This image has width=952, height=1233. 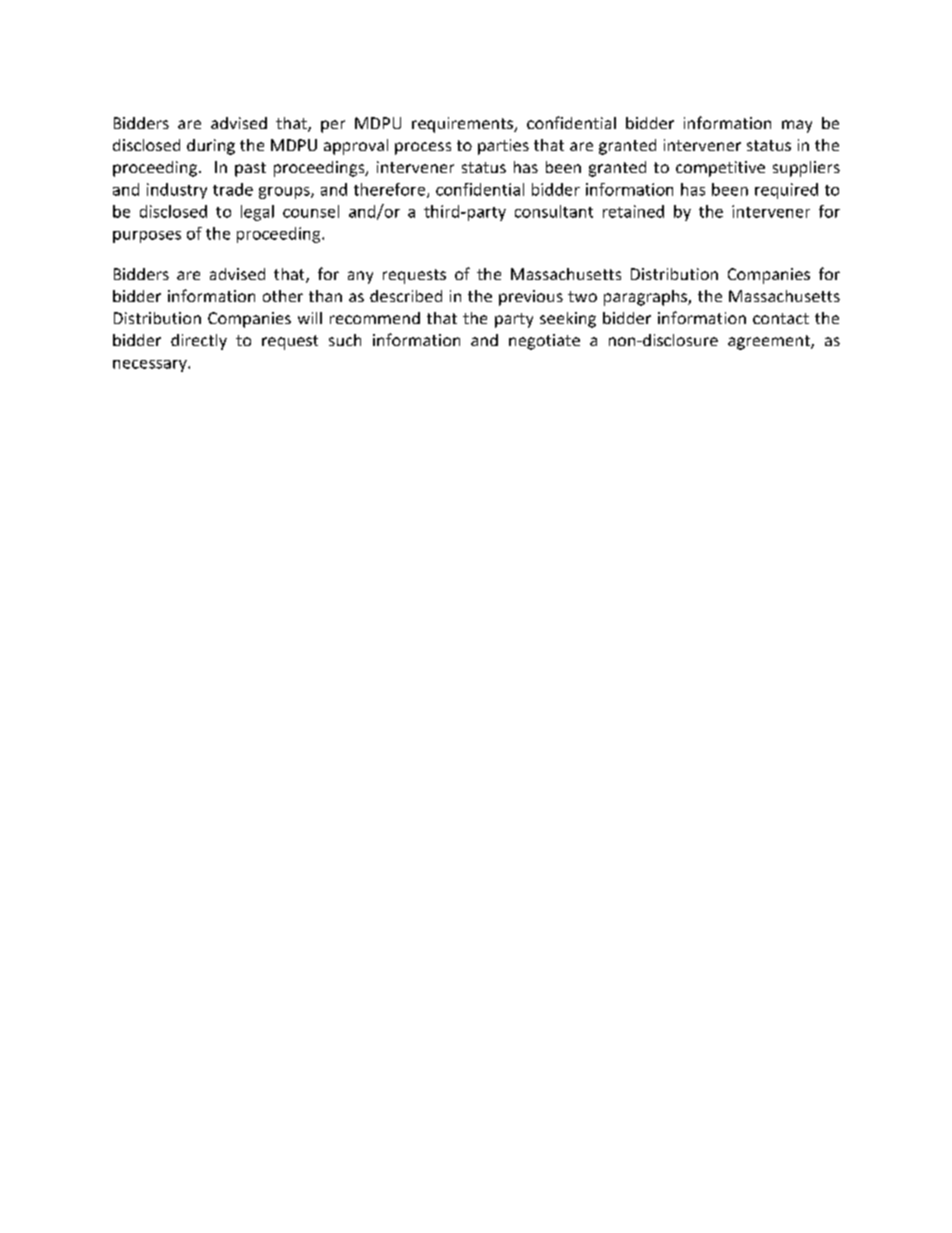 I want to click on trade, so click(x=233, y=189).
